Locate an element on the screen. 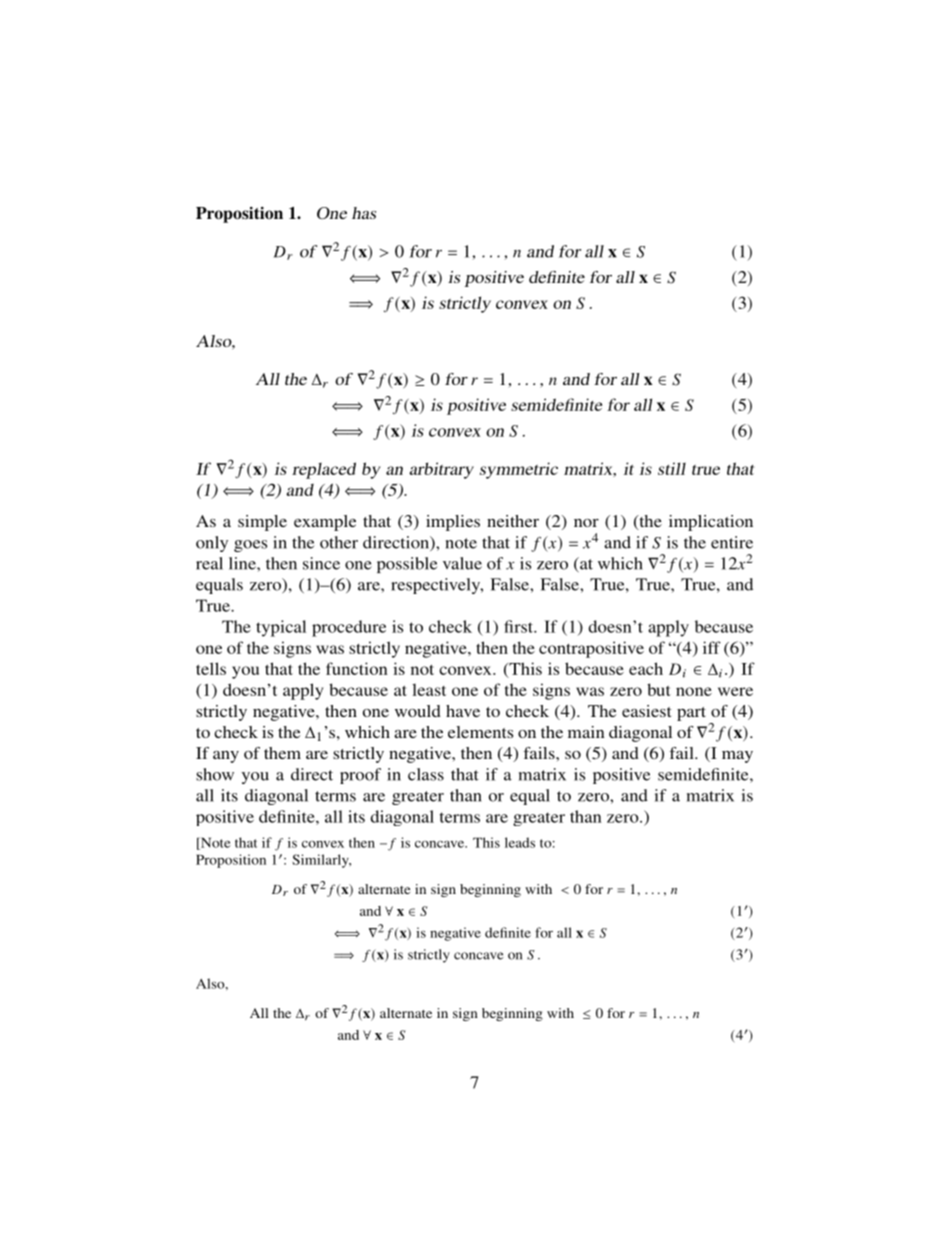  show is located at coordinates (215, 774).
